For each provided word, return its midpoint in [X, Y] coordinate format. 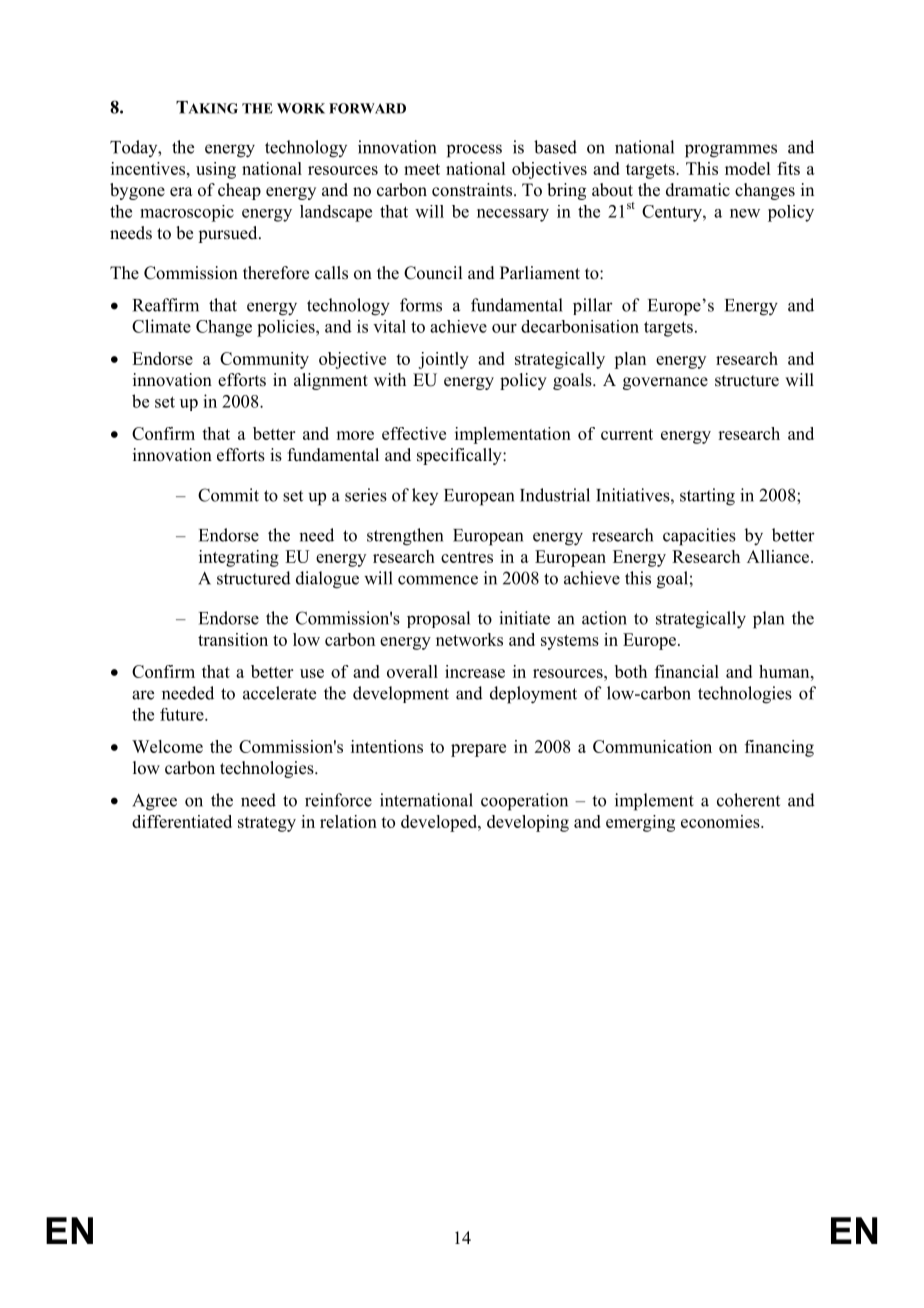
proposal [438, 619]
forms [421, 305]
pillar [593, 306]
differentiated [182, 821]
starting [707, 497]
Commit [228, 495]
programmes [731, 151]
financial [687, 671]
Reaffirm [166, 305]
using [216, 170]
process [474, 151]
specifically [460, 456]
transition [233, 639]
